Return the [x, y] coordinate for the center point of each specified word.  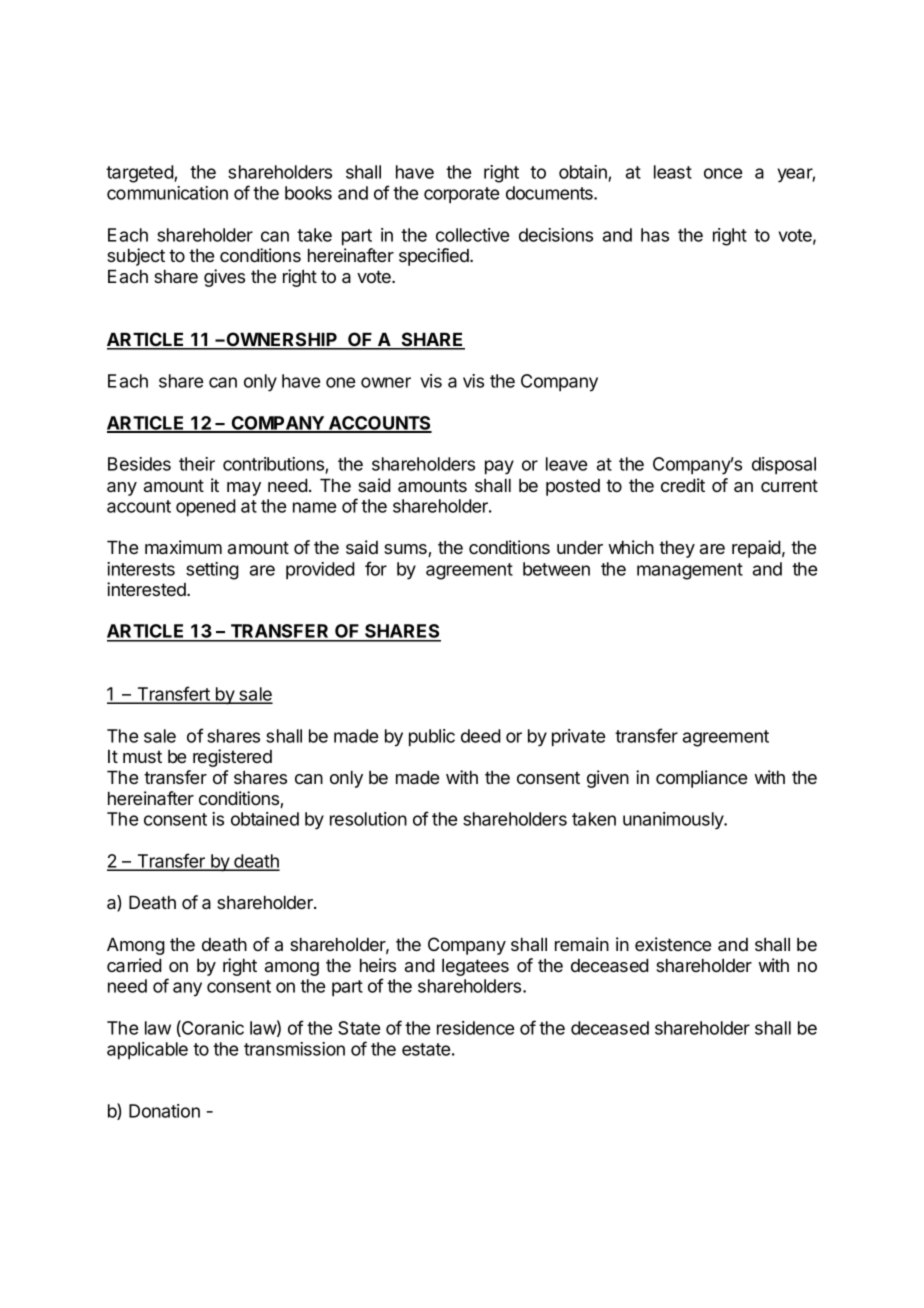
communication [167, 193]
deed [481, 736]
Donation [164, 1111]
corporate [461, 195]
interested [147, 589]
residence [475, 1028]
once [723, 173]
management [690, 571]
